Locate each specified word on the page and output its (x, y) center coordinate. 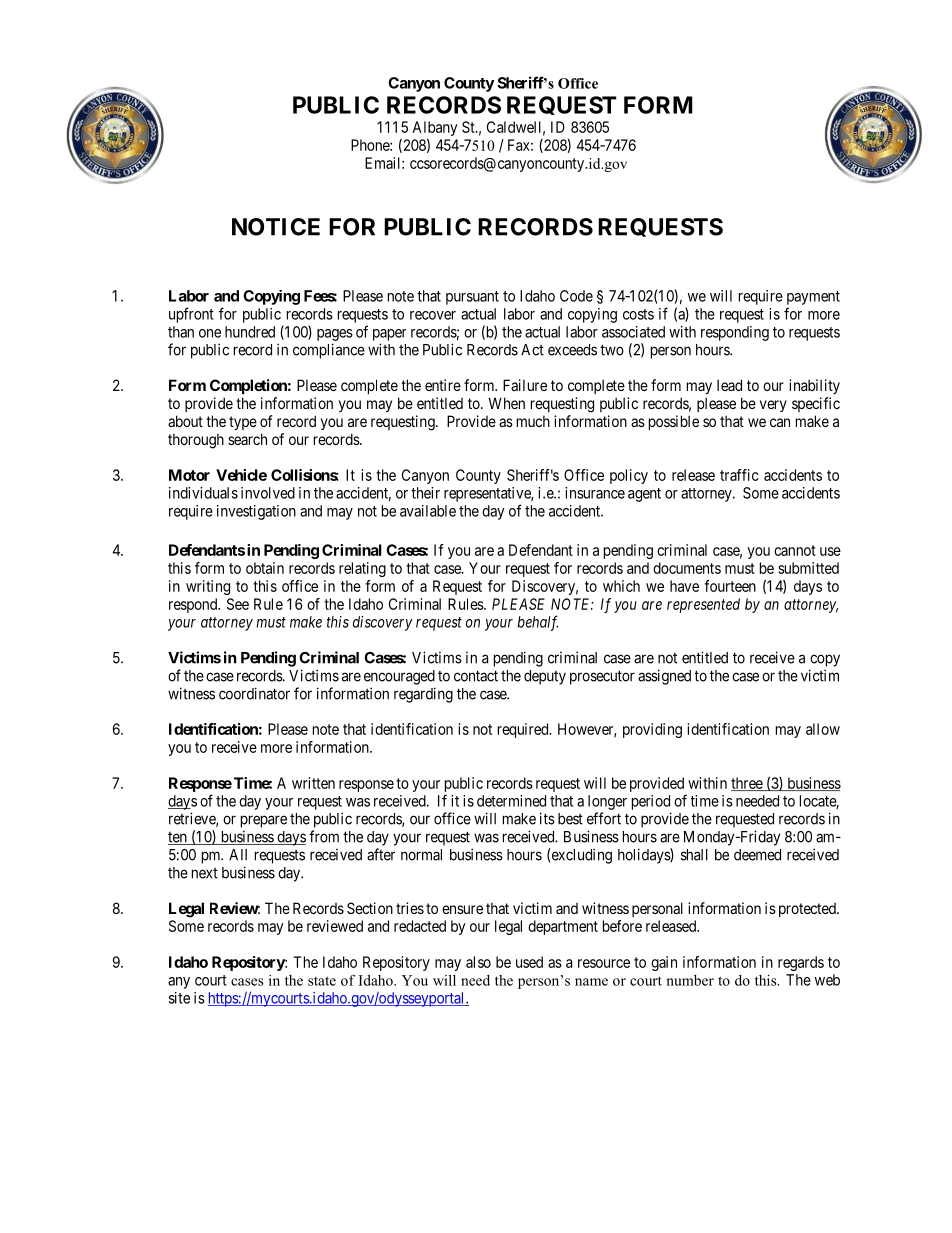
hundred (250, 332)
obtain (265, 568)
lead (729, 385)
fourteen (730, 586)
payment (813, 298)
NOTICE (276, 227)
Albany (434, 130)
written (313, 783)
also (478, 962)
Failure (525, 385)
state (322, 981)
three (747, 784)
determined (511, 801)
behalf (537, 623)
